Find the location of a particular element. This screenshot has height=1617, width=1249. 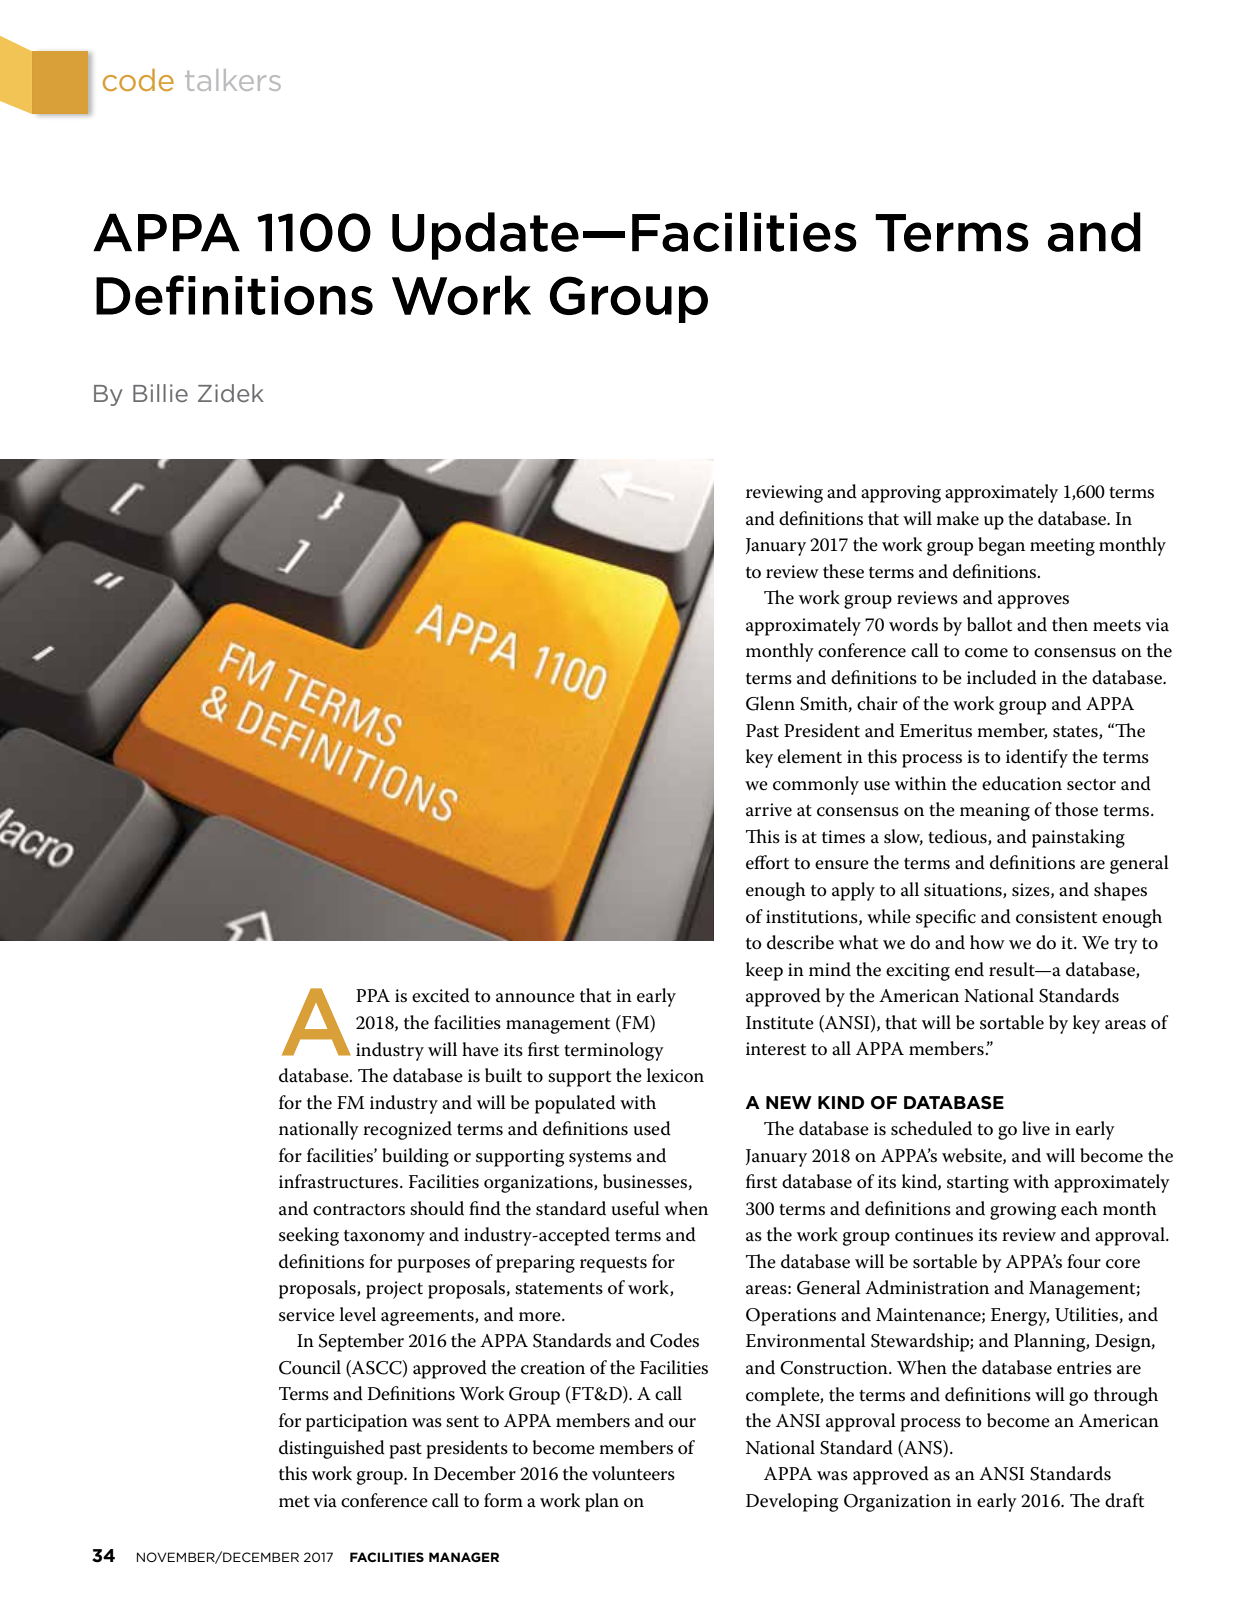

draft is located at coordinates (1124, 1500).
